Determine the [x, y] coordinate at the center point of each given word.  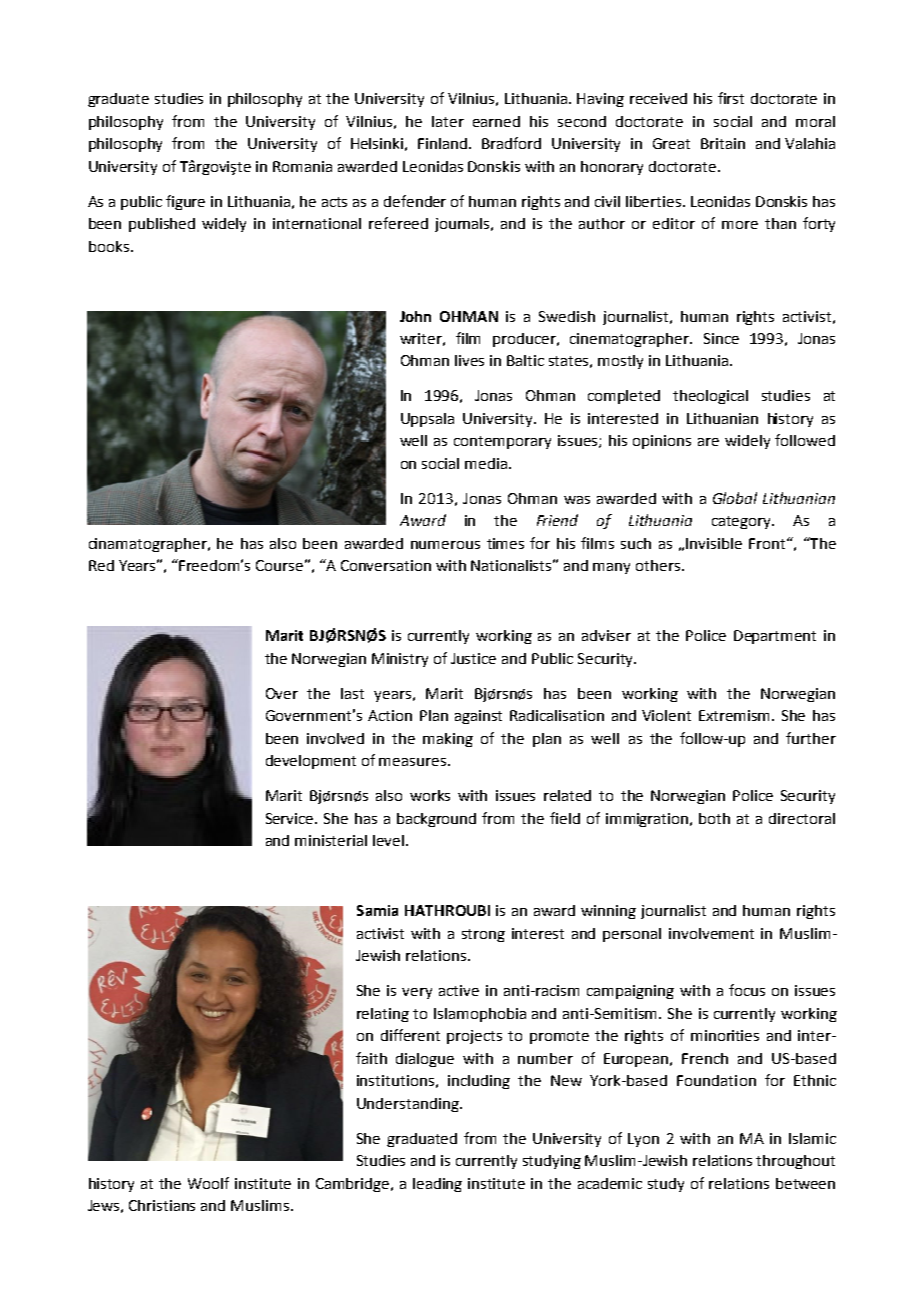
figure [185, 202]
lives [469, 360]
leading [437, 1185]
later [448, 121]
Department [775, 637]
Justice [473, 658]
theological [710, 397]
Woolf [208, 1183]
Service [291, 818]
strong [483, 935]
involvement [711, 933]
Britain [723, 143]
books [109, 246]
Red [101, 565]
